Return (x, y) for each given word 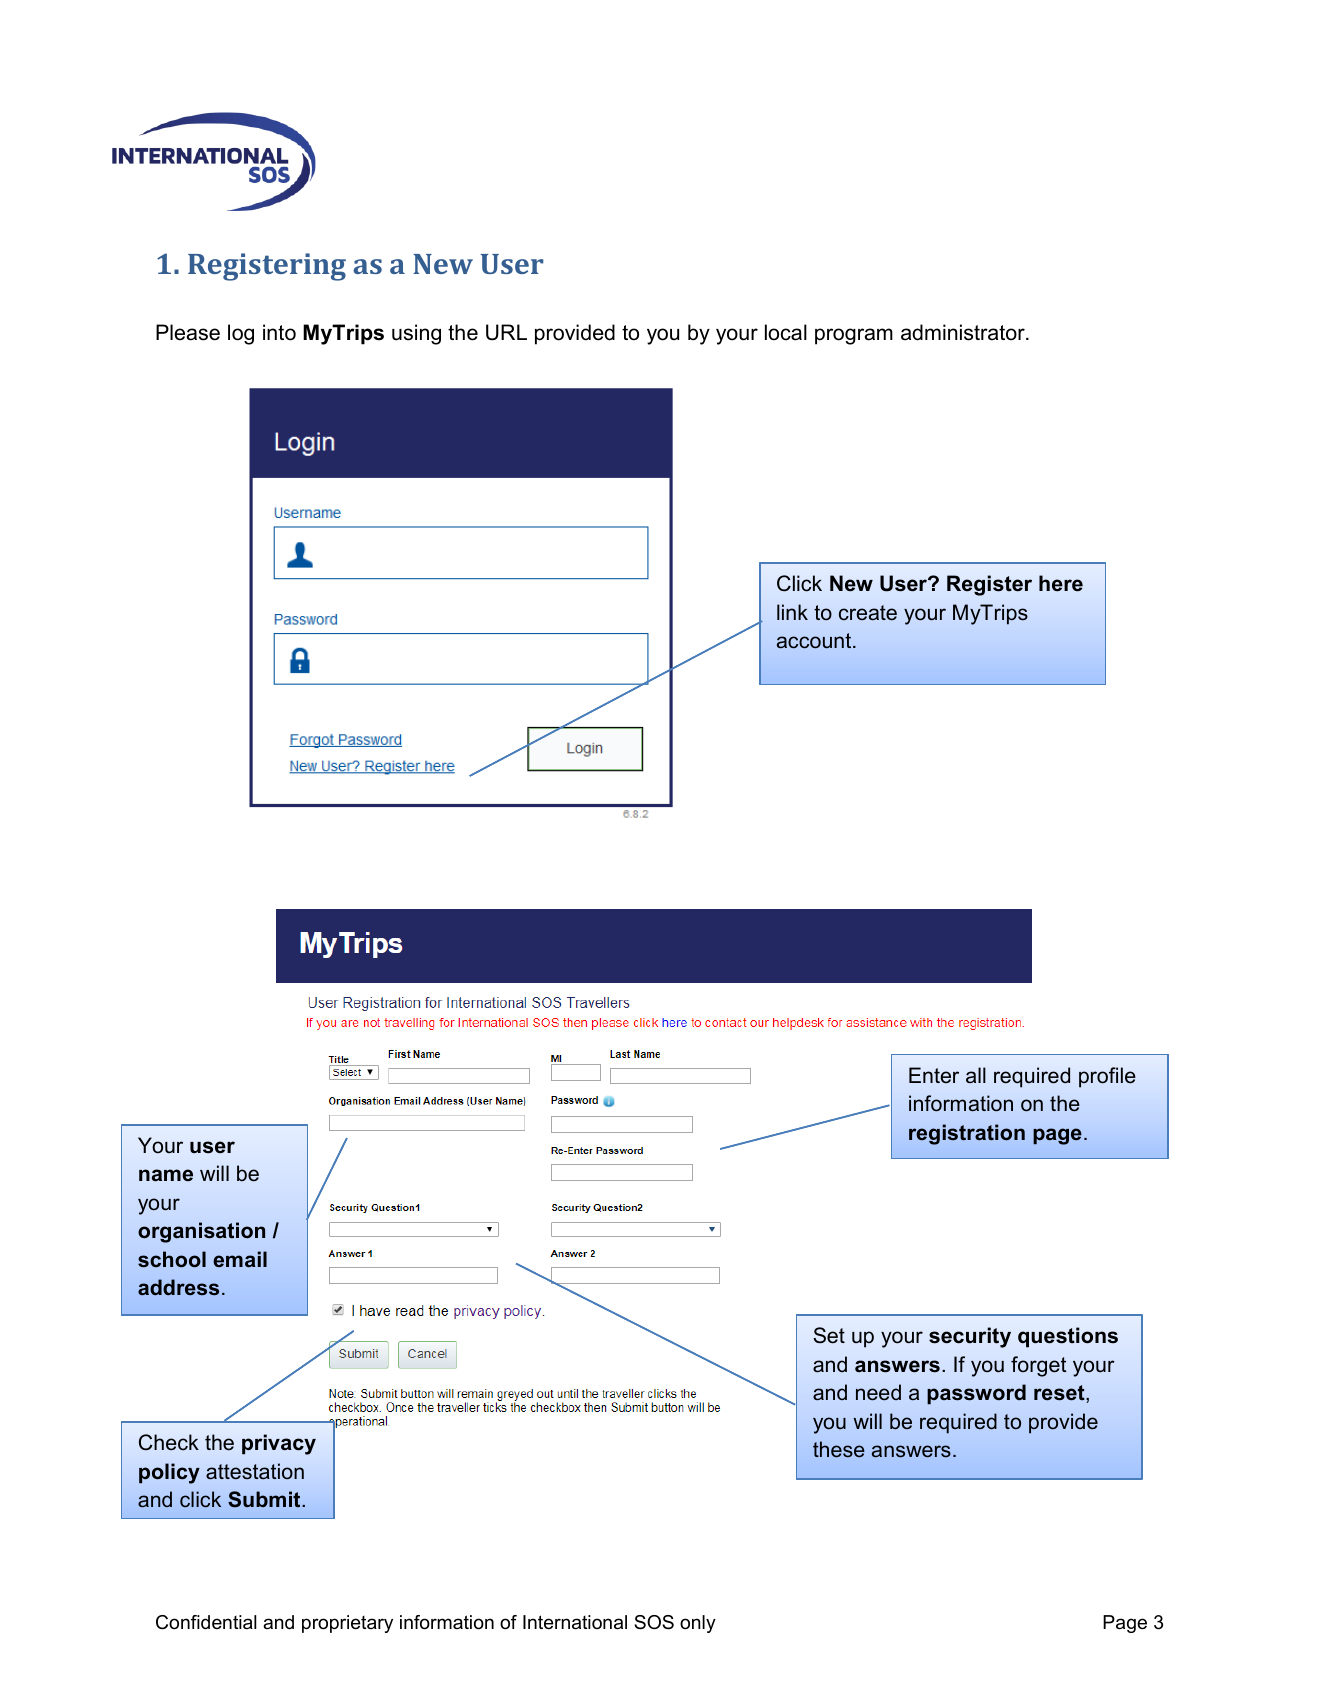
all (976, 1075)
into (279, 332)
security (970, 1337)
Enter (934, 1075)
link (792, 612)
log (241, 334)
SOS (654, 1622)
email (240, 1259)
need (878, 1392)
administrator (964, 332)
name (166, 1175)
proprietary (347, 1624)
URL (506, 332)
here (1061, 583)
